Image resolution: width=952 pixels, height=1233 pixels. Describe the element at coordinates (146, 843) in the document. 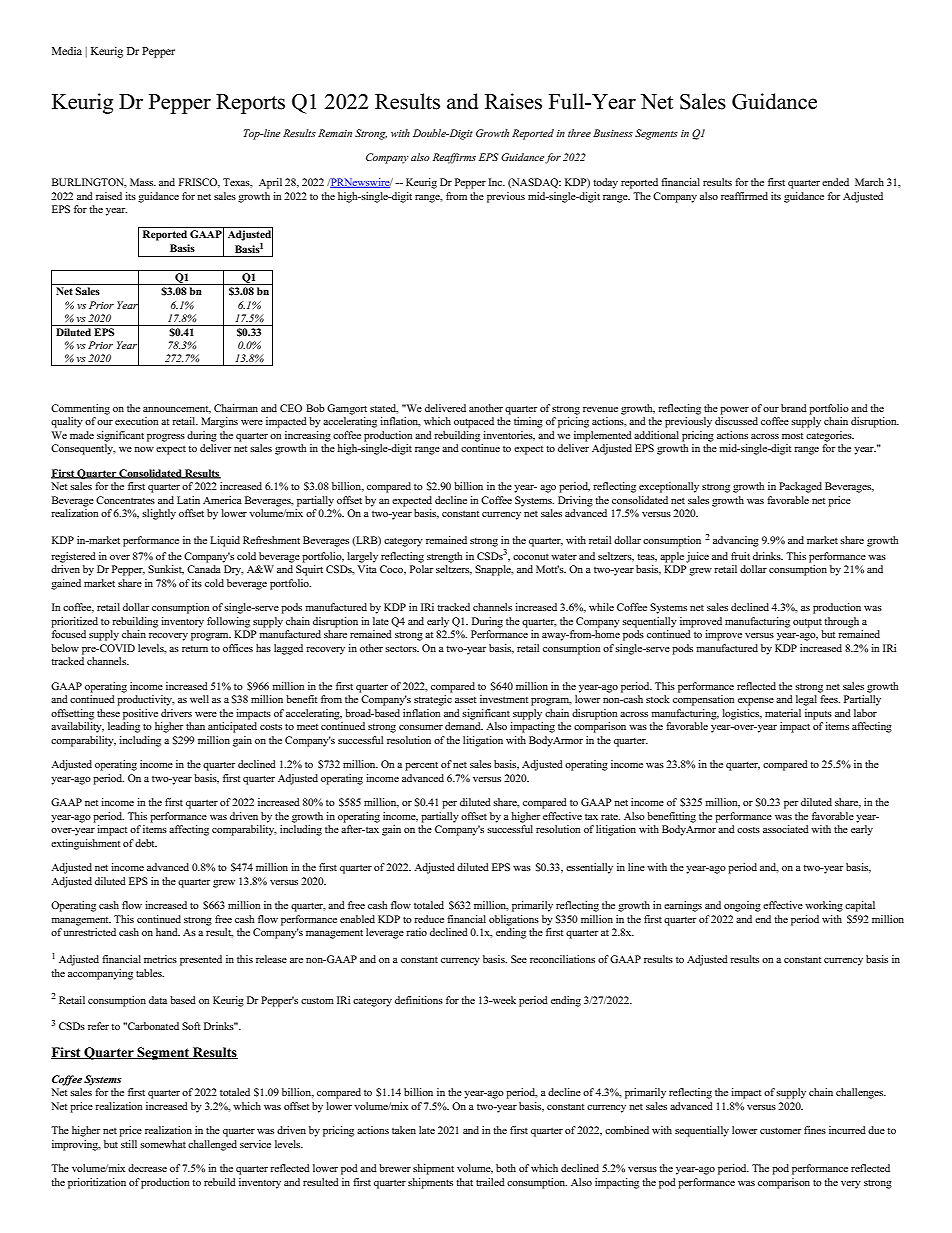

I see `debt` at that location.
